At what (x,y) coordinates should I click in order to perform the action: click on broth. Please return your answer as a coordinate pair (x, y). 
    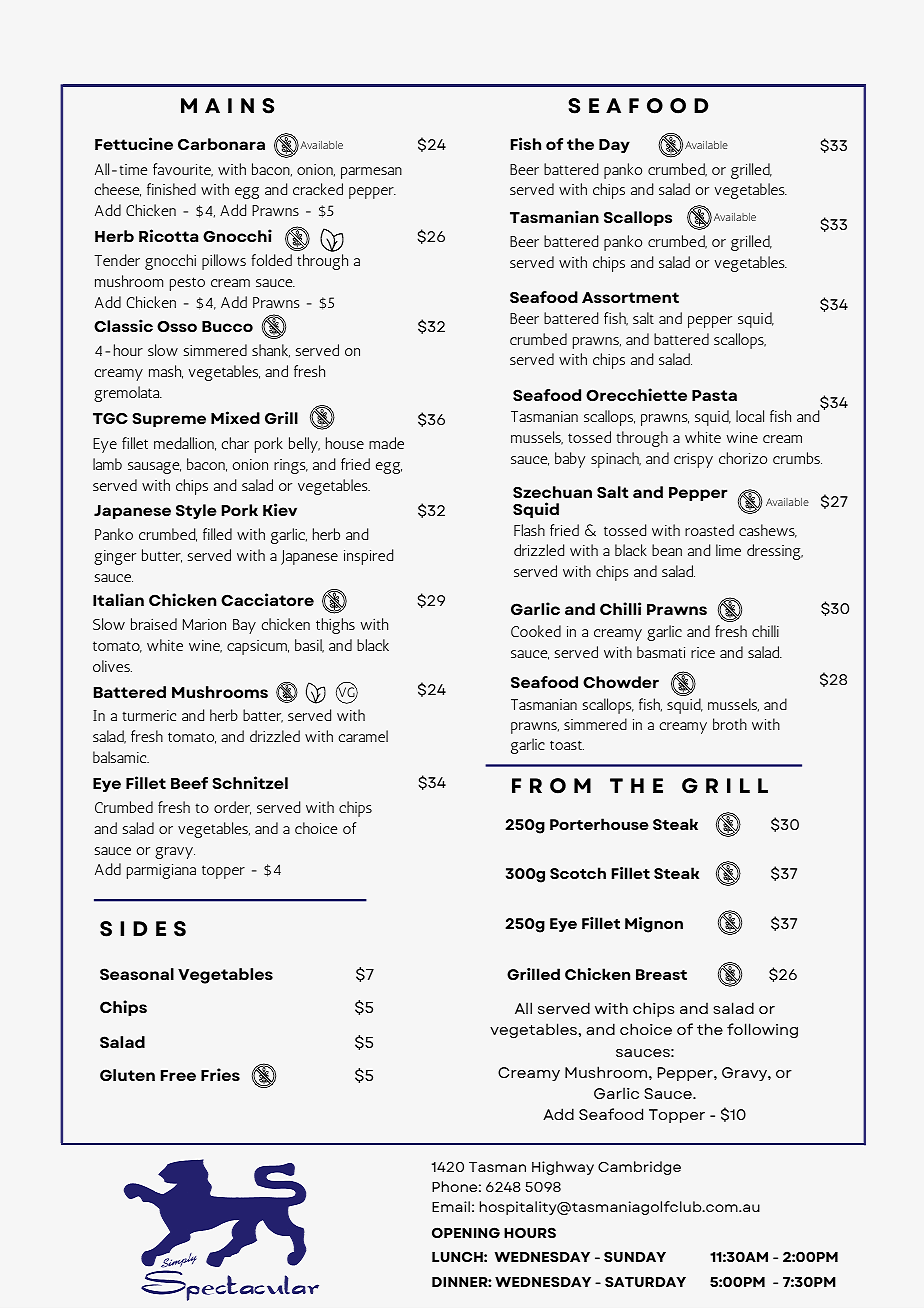
    Looking at the image, I should click on (730, 724).
